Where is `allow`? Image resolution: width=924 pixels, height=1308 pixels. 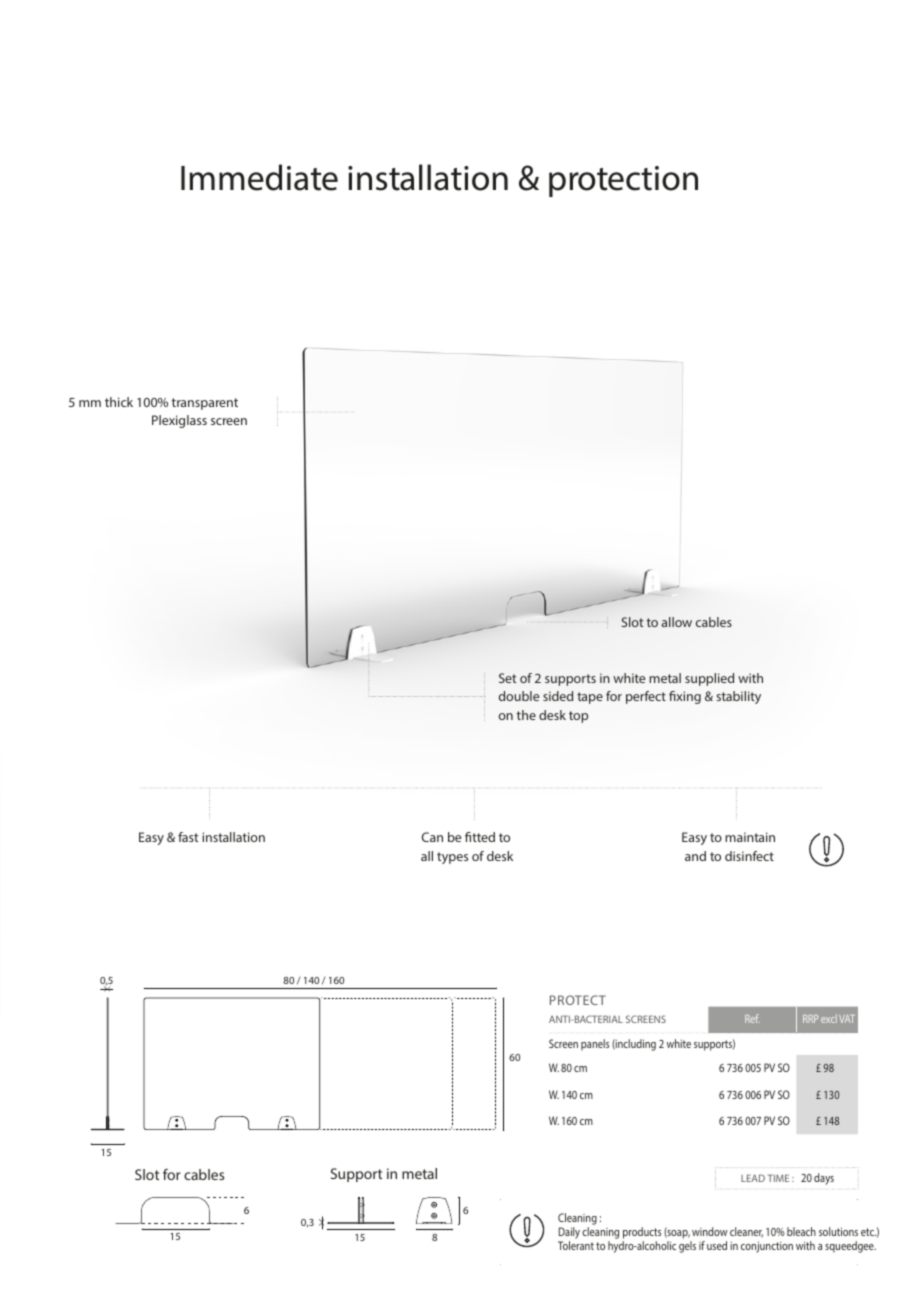
allow is located at coordinates (677, 622).
